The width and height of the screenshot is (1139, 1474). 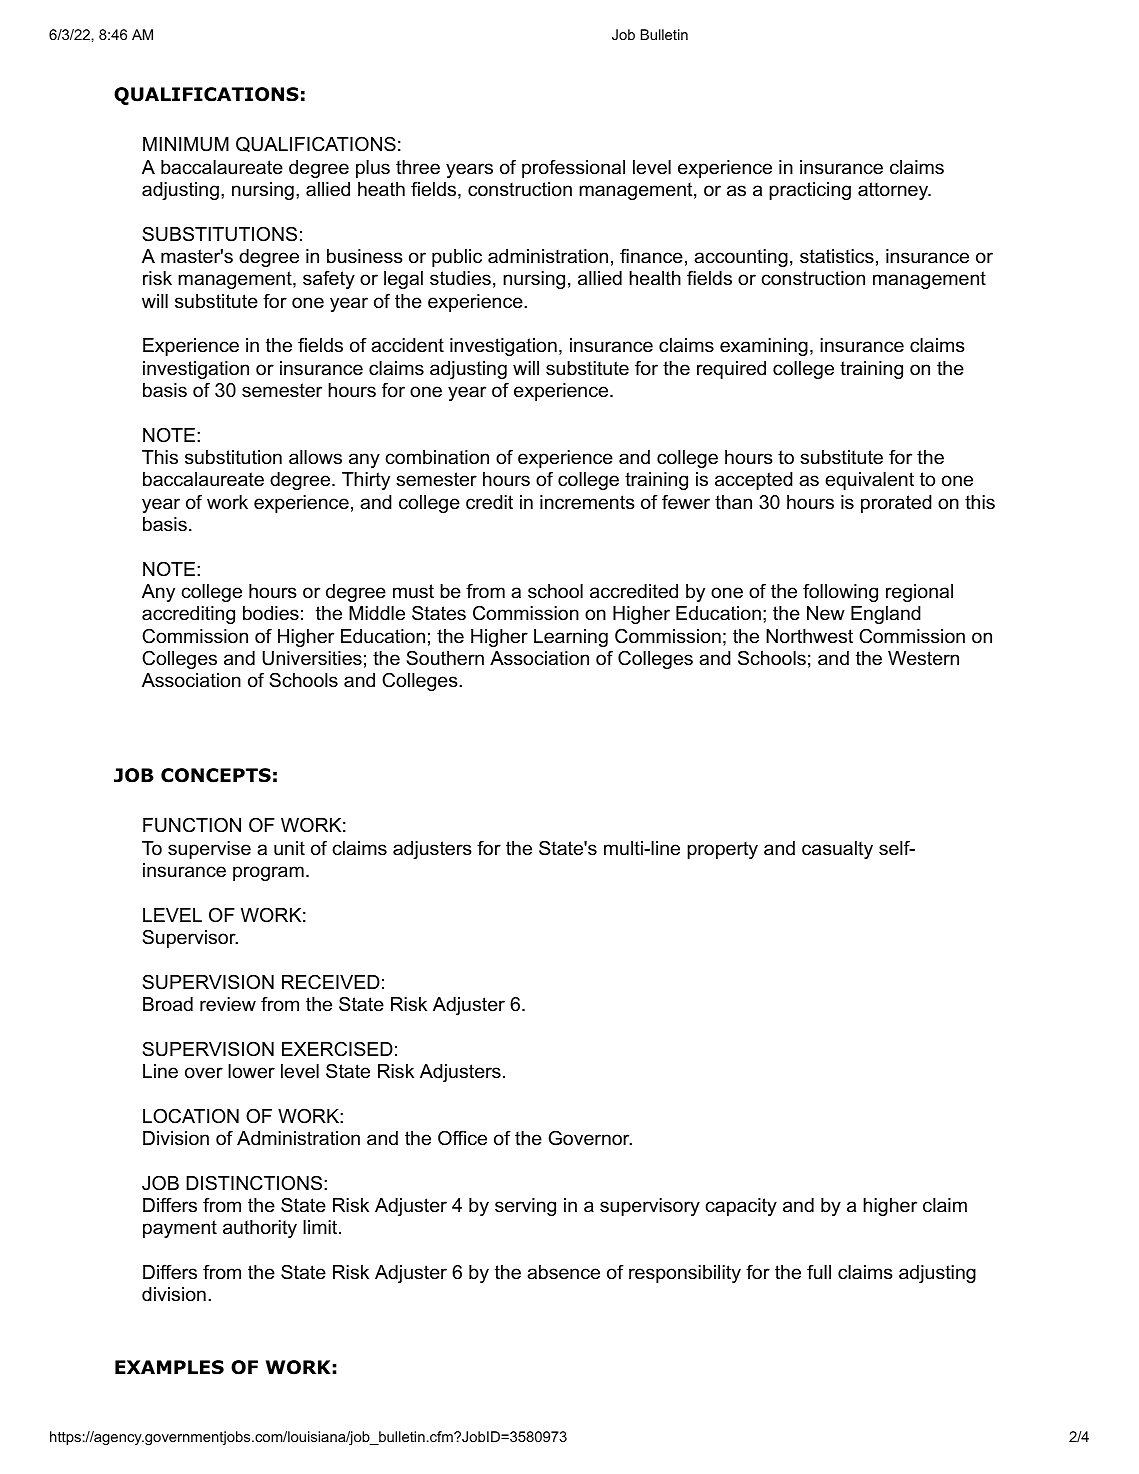 I want to click on absence, so click(x=563, y=1272).
